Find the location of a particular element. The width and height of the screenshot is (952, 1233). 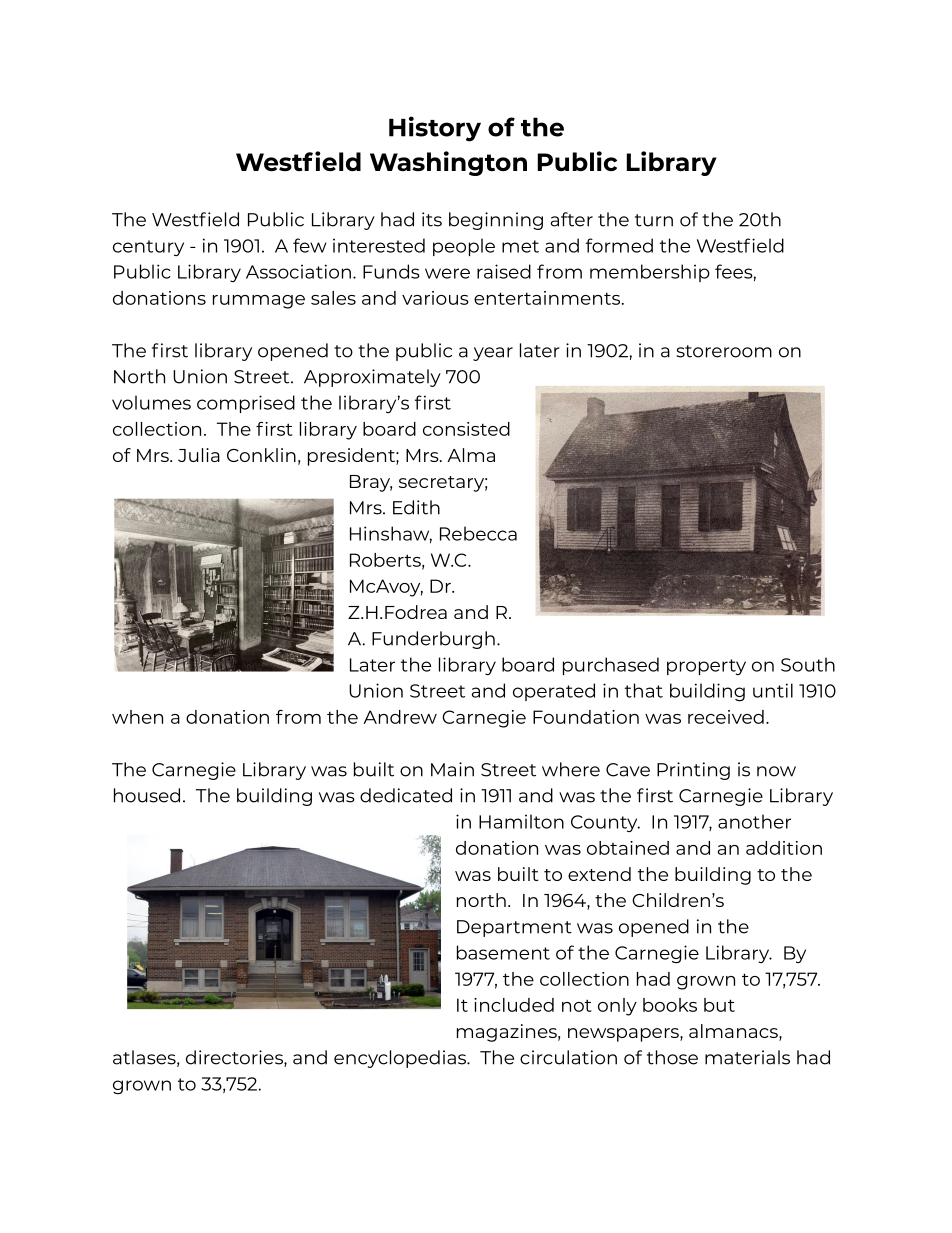

but is located at coordinates (719, 1005).
